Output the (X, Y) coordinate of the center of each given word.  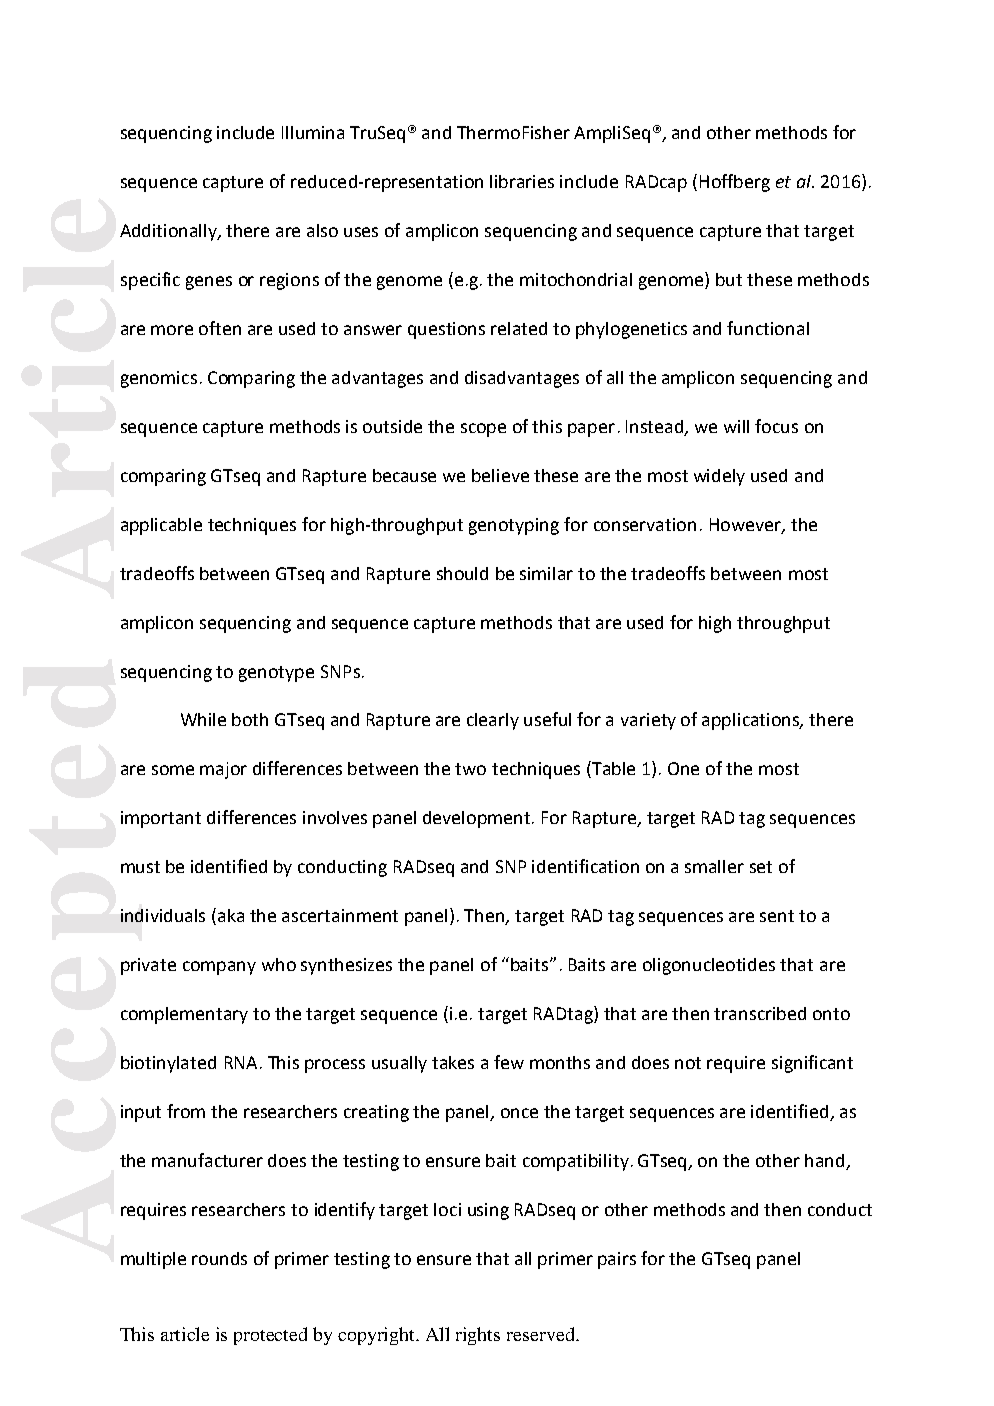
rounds (219, 1258)
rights (478, 1336)
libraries (522, 181)
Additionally (170, 232)
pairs (617, 1260)
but (729, 279)
